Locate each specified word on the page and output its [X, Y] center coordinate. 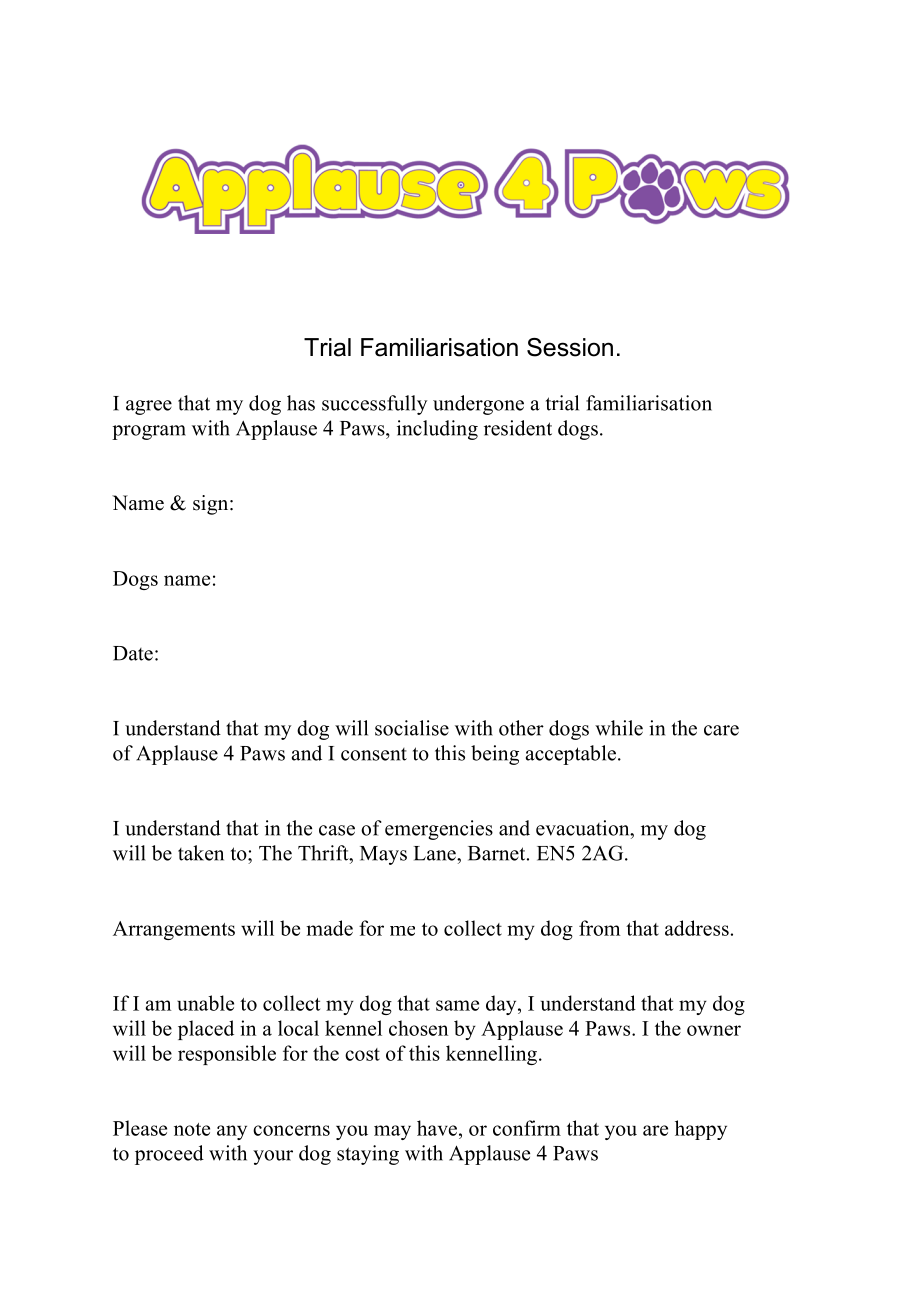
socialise [412, 728]
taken [201, 853]
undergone [478, 405]
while [619, 728]
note [192, 1129]
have [438, 1128]
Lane [436, 853]
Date [133, 653]
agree [149, 407]
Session [570, 347]
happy [701, 1130]
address [697, 928]
